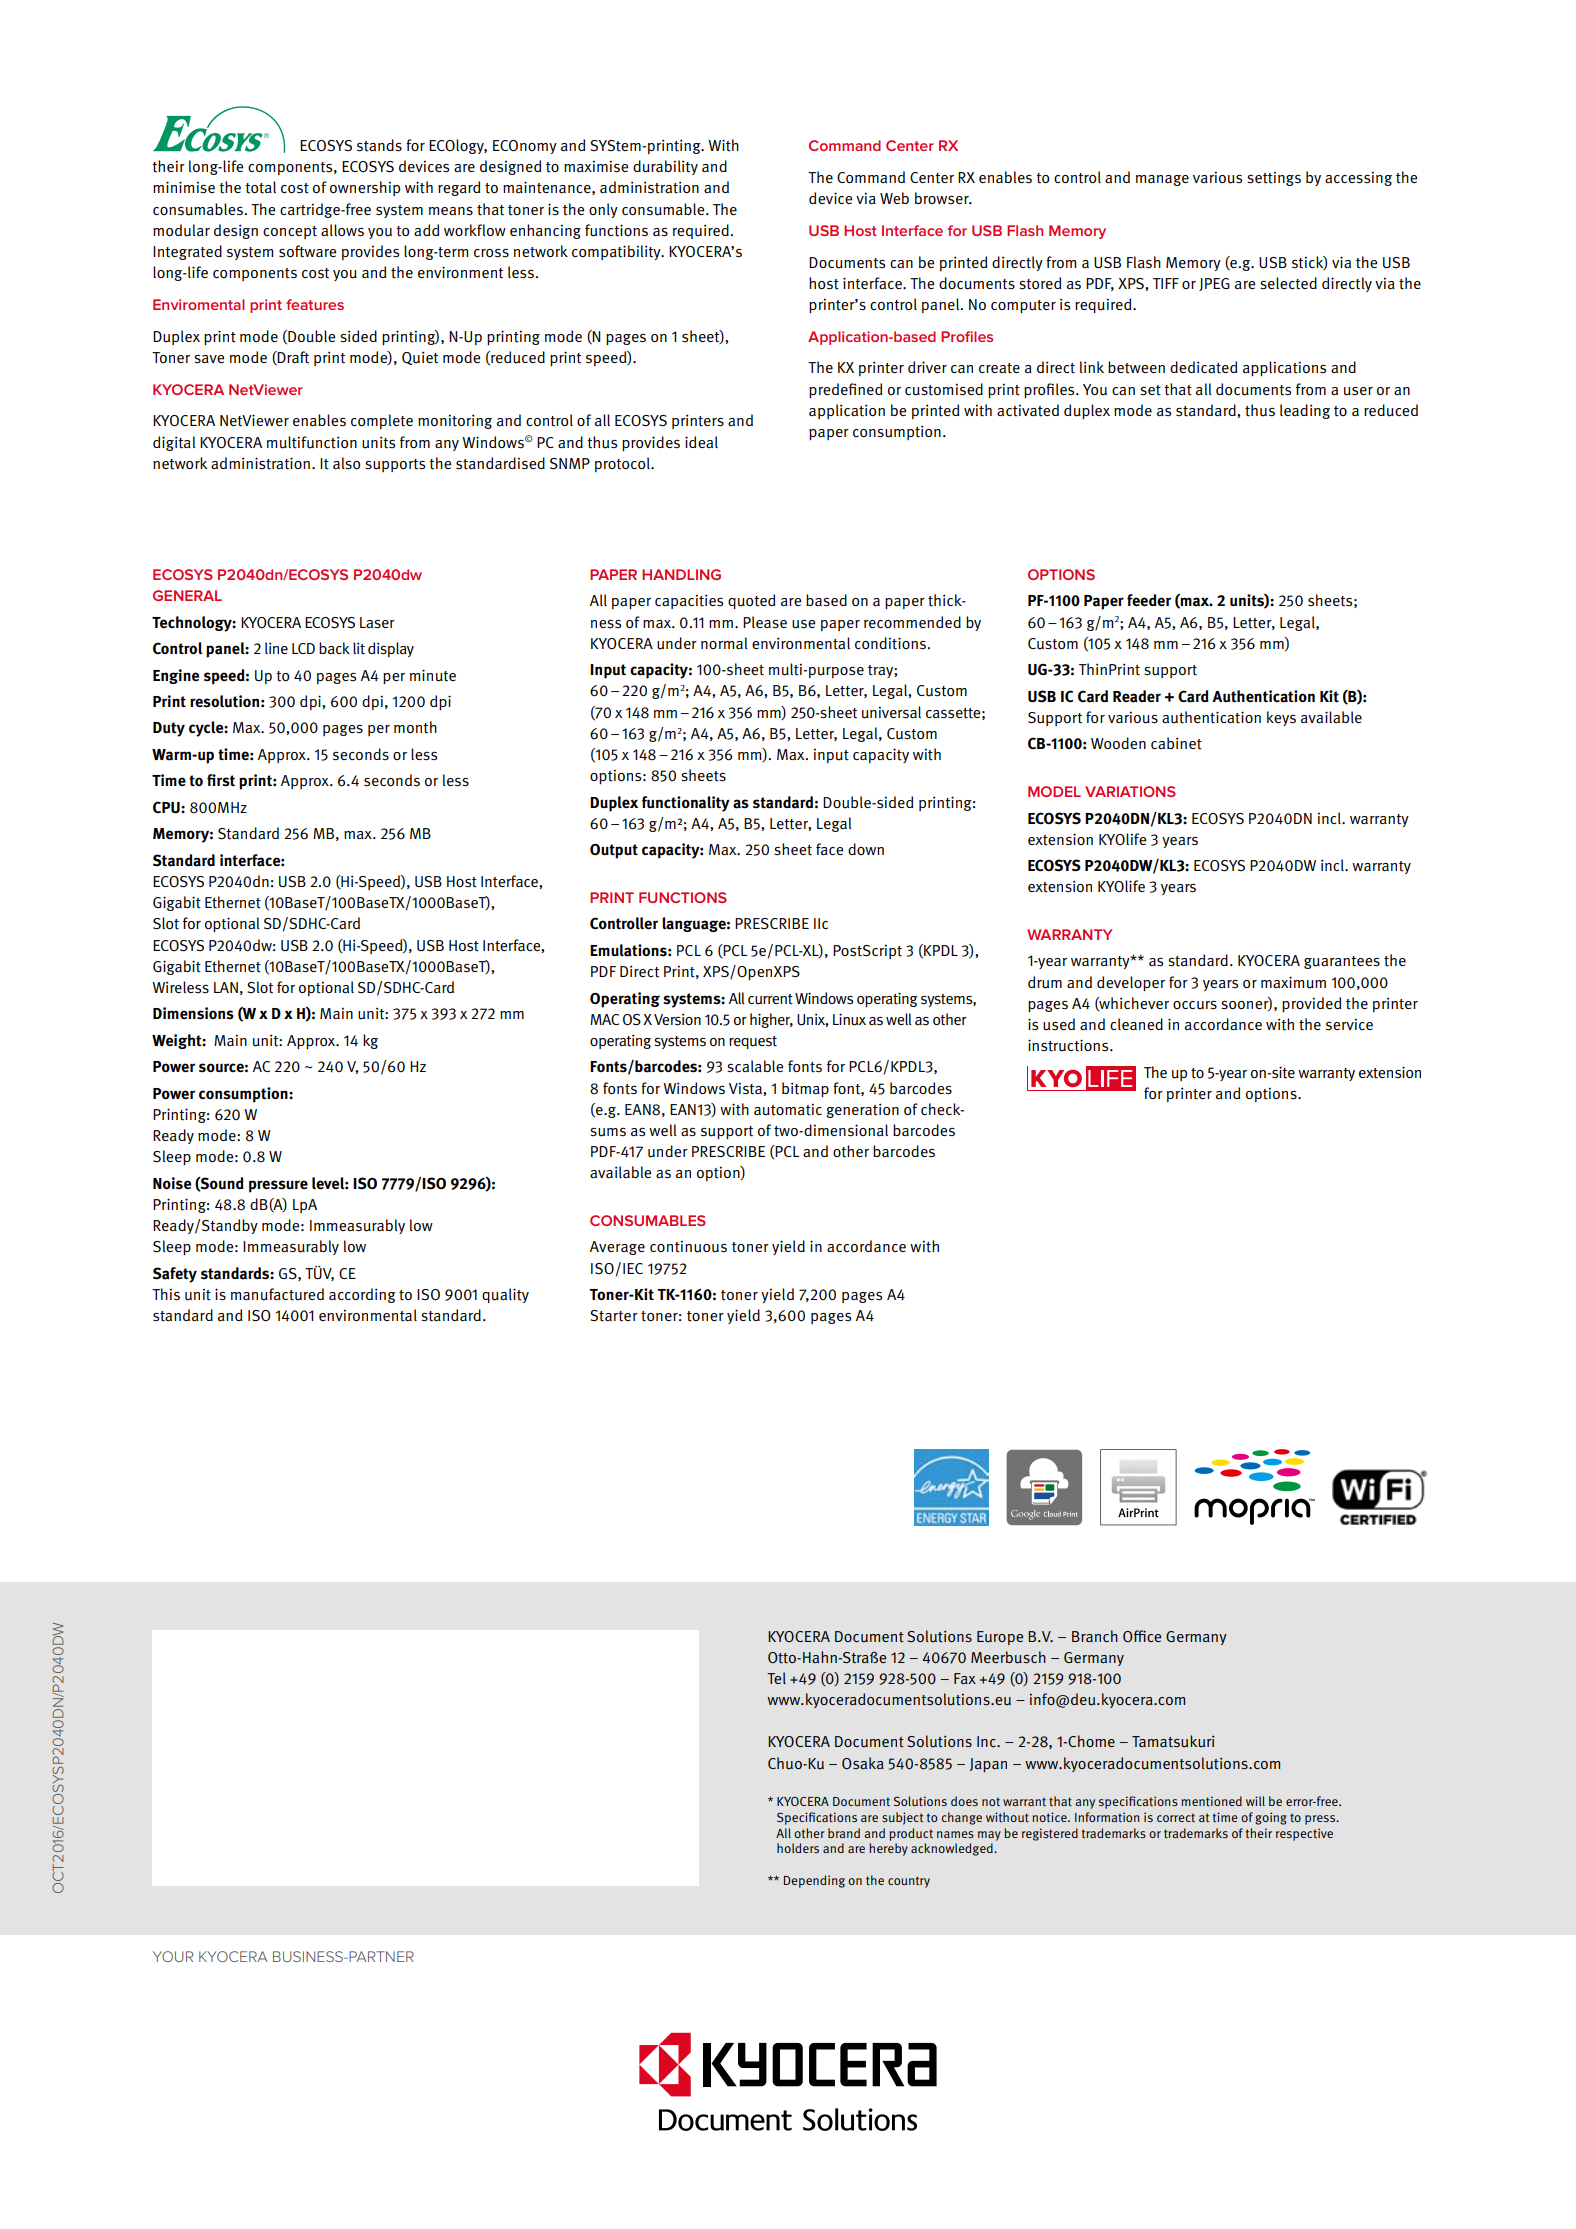 The image size is (1576, 2229). What do you see at coordinates (1130, 791) in the page?
I see `VARIATIONS` at bounding box center [1130, 791].
